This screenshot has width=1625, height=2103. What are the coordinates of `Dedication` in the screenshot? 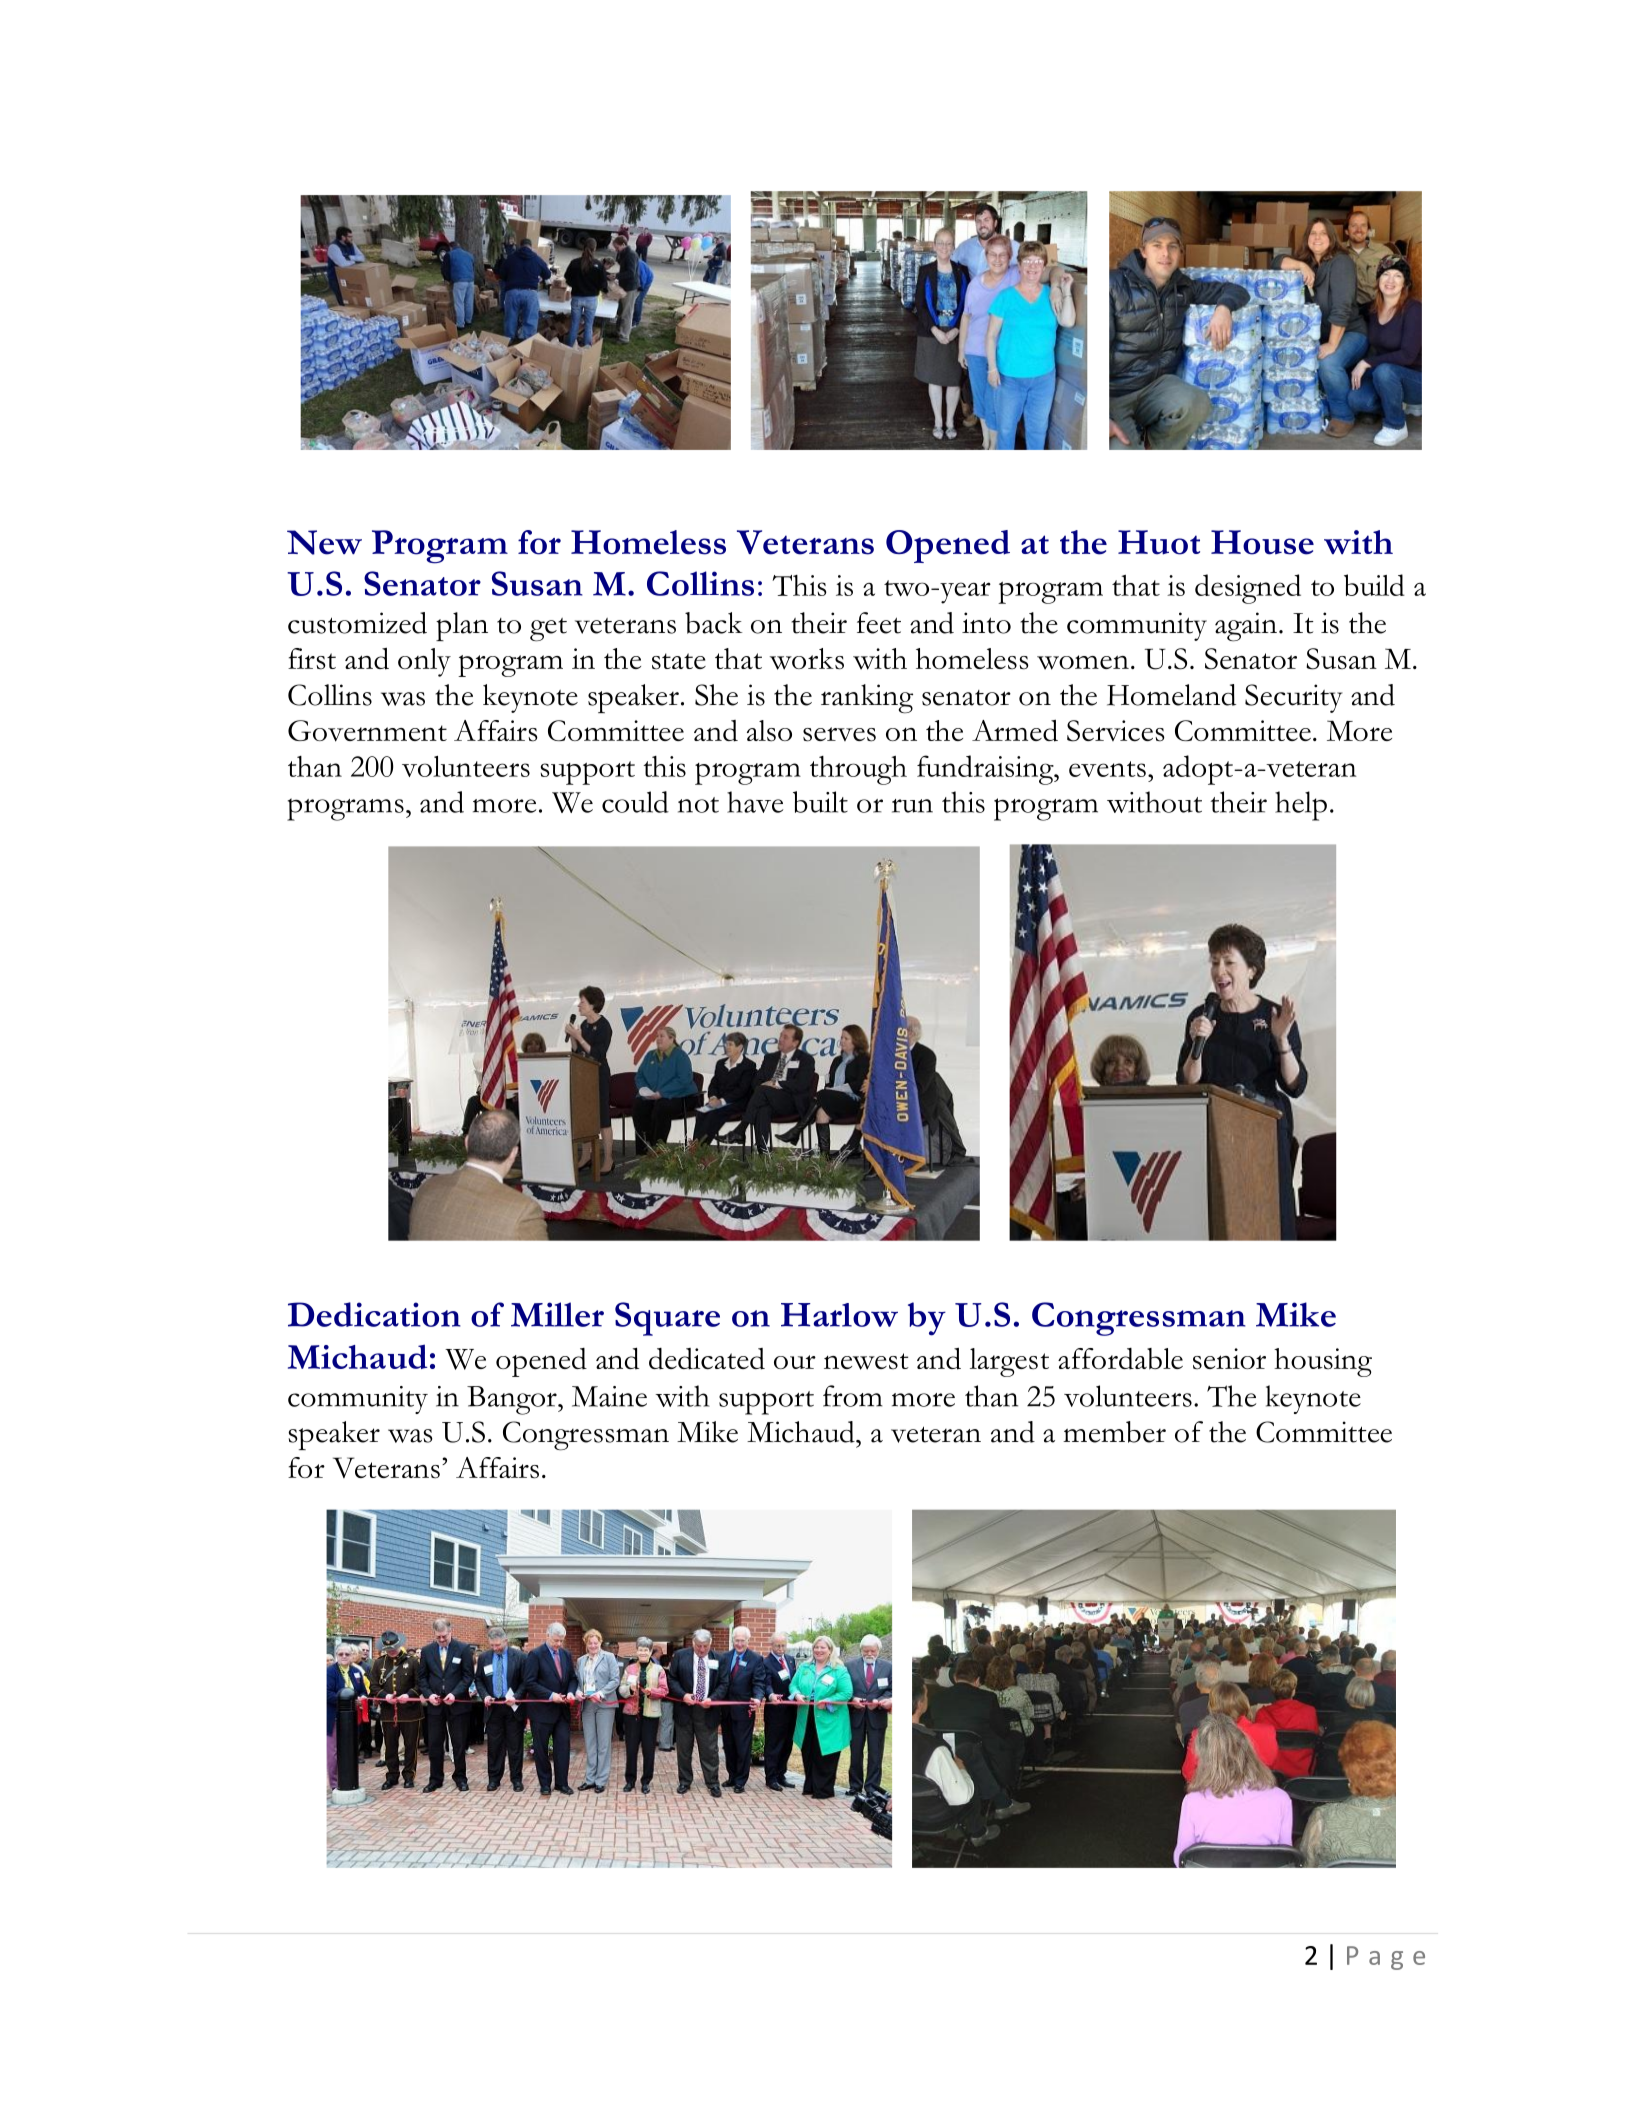 It's located at (374, 1314).
